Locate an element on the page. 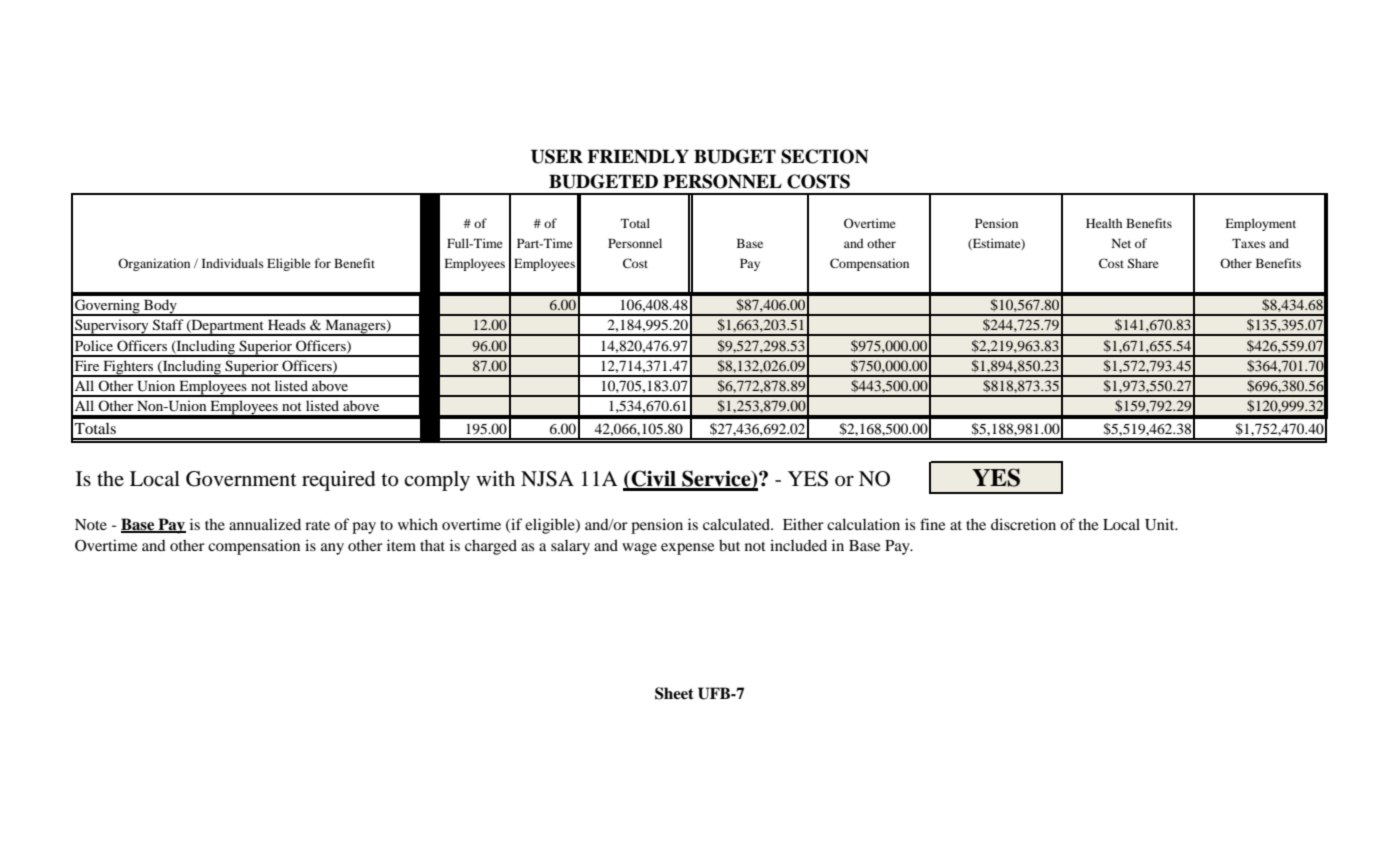 This document has width=1400, height=850. USER is located at coordinates (557, 156).
